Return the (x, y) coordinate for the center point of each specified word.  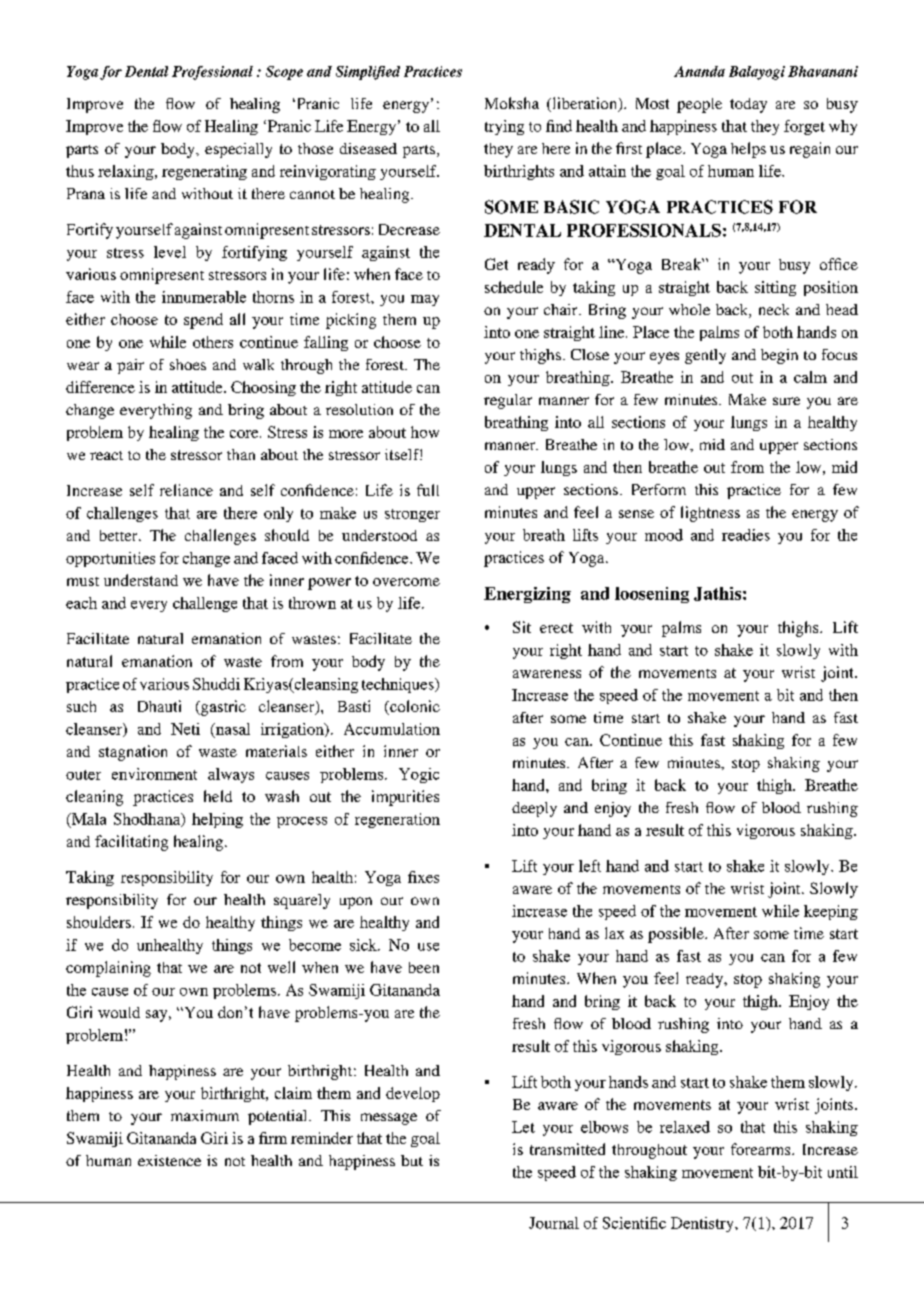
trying (504, 127)
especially (238, 150)
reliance (186, 490)
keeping (831, 912)
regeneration (397, 820)
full (428, 490)
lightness (710, 514)
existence (169, 1160)
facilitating (131, 843)
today (748, 105)
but (412, 1160)
